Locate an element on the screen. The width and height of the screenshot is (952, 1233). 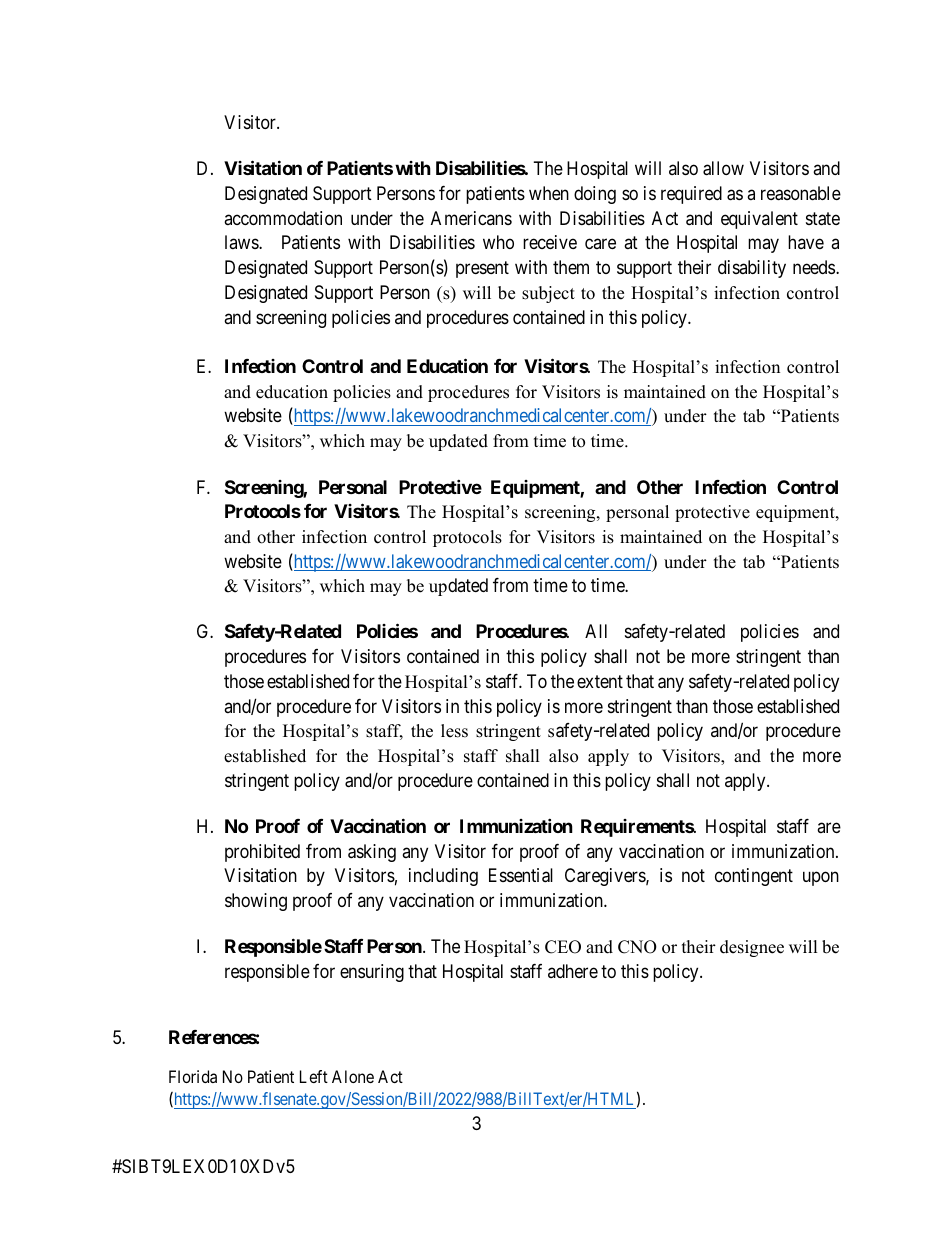
accommodation is located at coordinates (283, 218).
